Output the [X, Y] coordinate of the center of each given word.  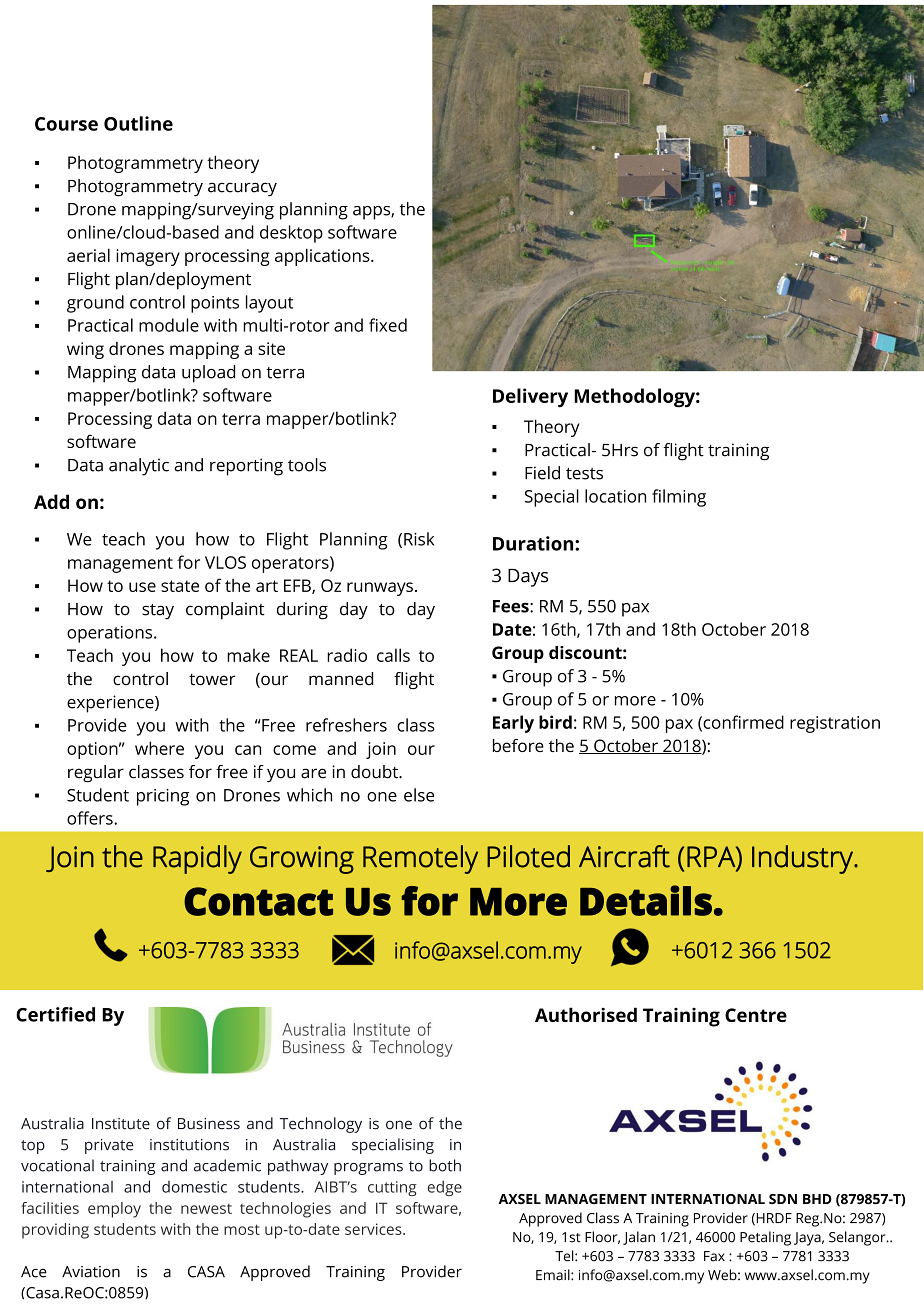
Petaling [765, 1238]
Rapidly [197, 859]
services [374, 1229]
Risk [419, 539]
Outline [138, 123]
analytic [139, 467]
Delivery [530, 398]
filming [679, 498]
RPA [712, 856]
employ [114, 1210]
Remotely [420, 859]
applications [323, 257]
